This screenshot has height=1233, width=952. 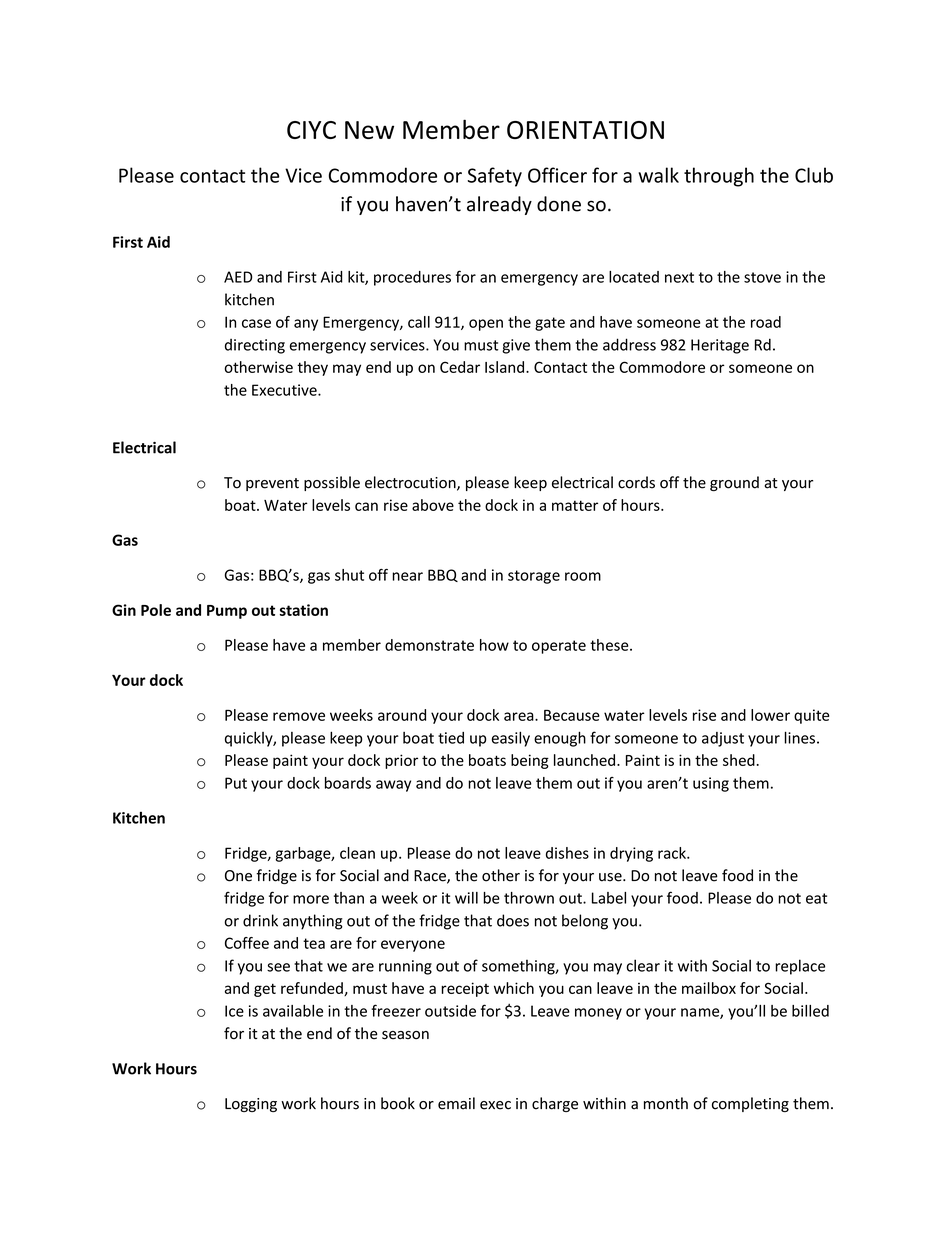 What do you see at coordinates (433, 505) in the screenshot?
I see `above` at bounding box center [433, 505].
